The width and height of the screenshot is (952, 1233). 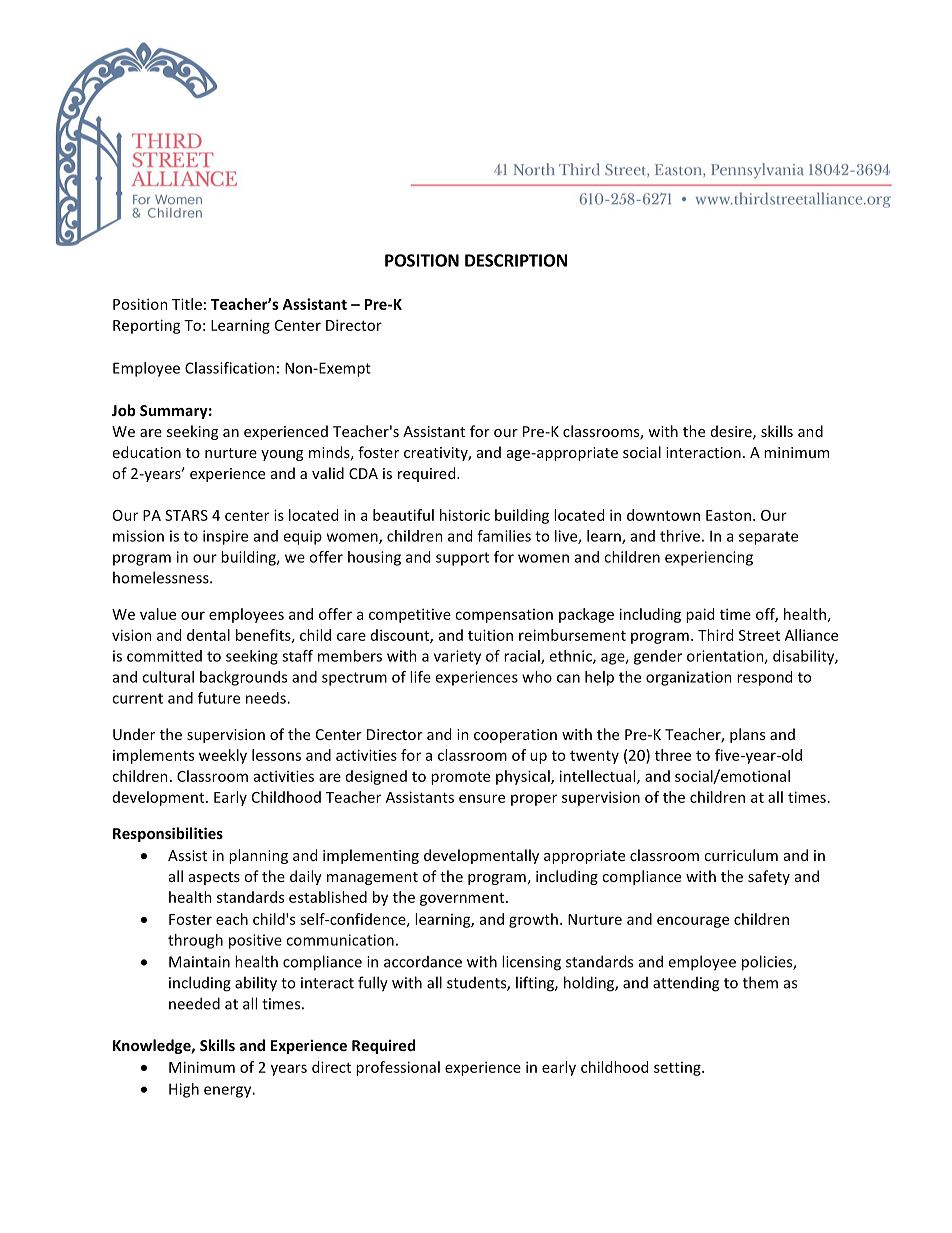 I want to click on Easton, so click(x=728, y=515).
